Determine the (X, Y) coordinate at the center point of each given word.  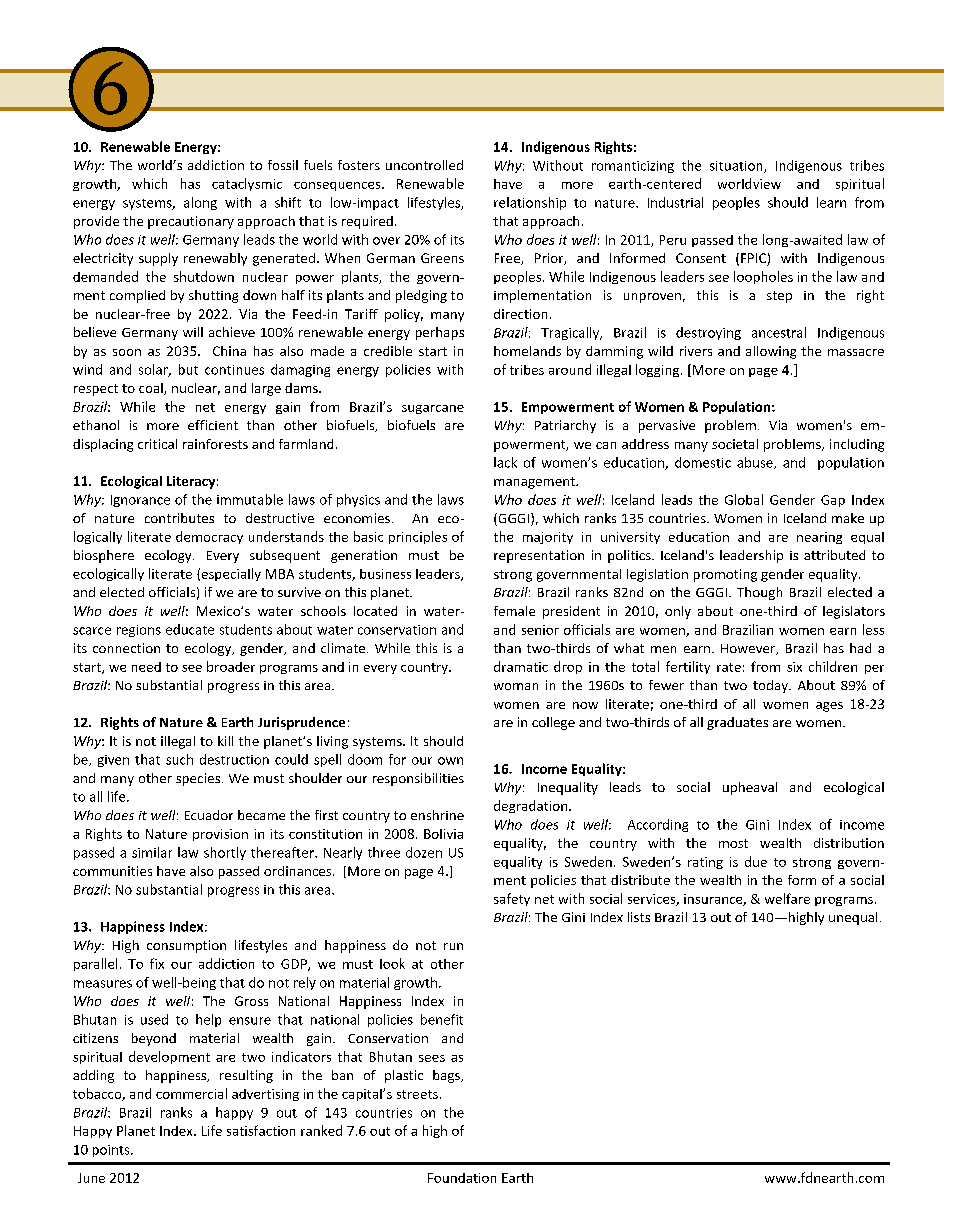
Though (759, 593)
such (179, 759)
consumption (186, 946)
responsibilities (418, 779)
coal (152, 389)
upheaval (750, 788)
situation (737, 167)
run (453, 946)
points (112, 1151)
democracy (209, 537)
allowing (771, 352)
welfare (787, 898)
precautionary (191, 222)
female (514, 611)
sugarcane (433, 409)
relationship (530, 203)
